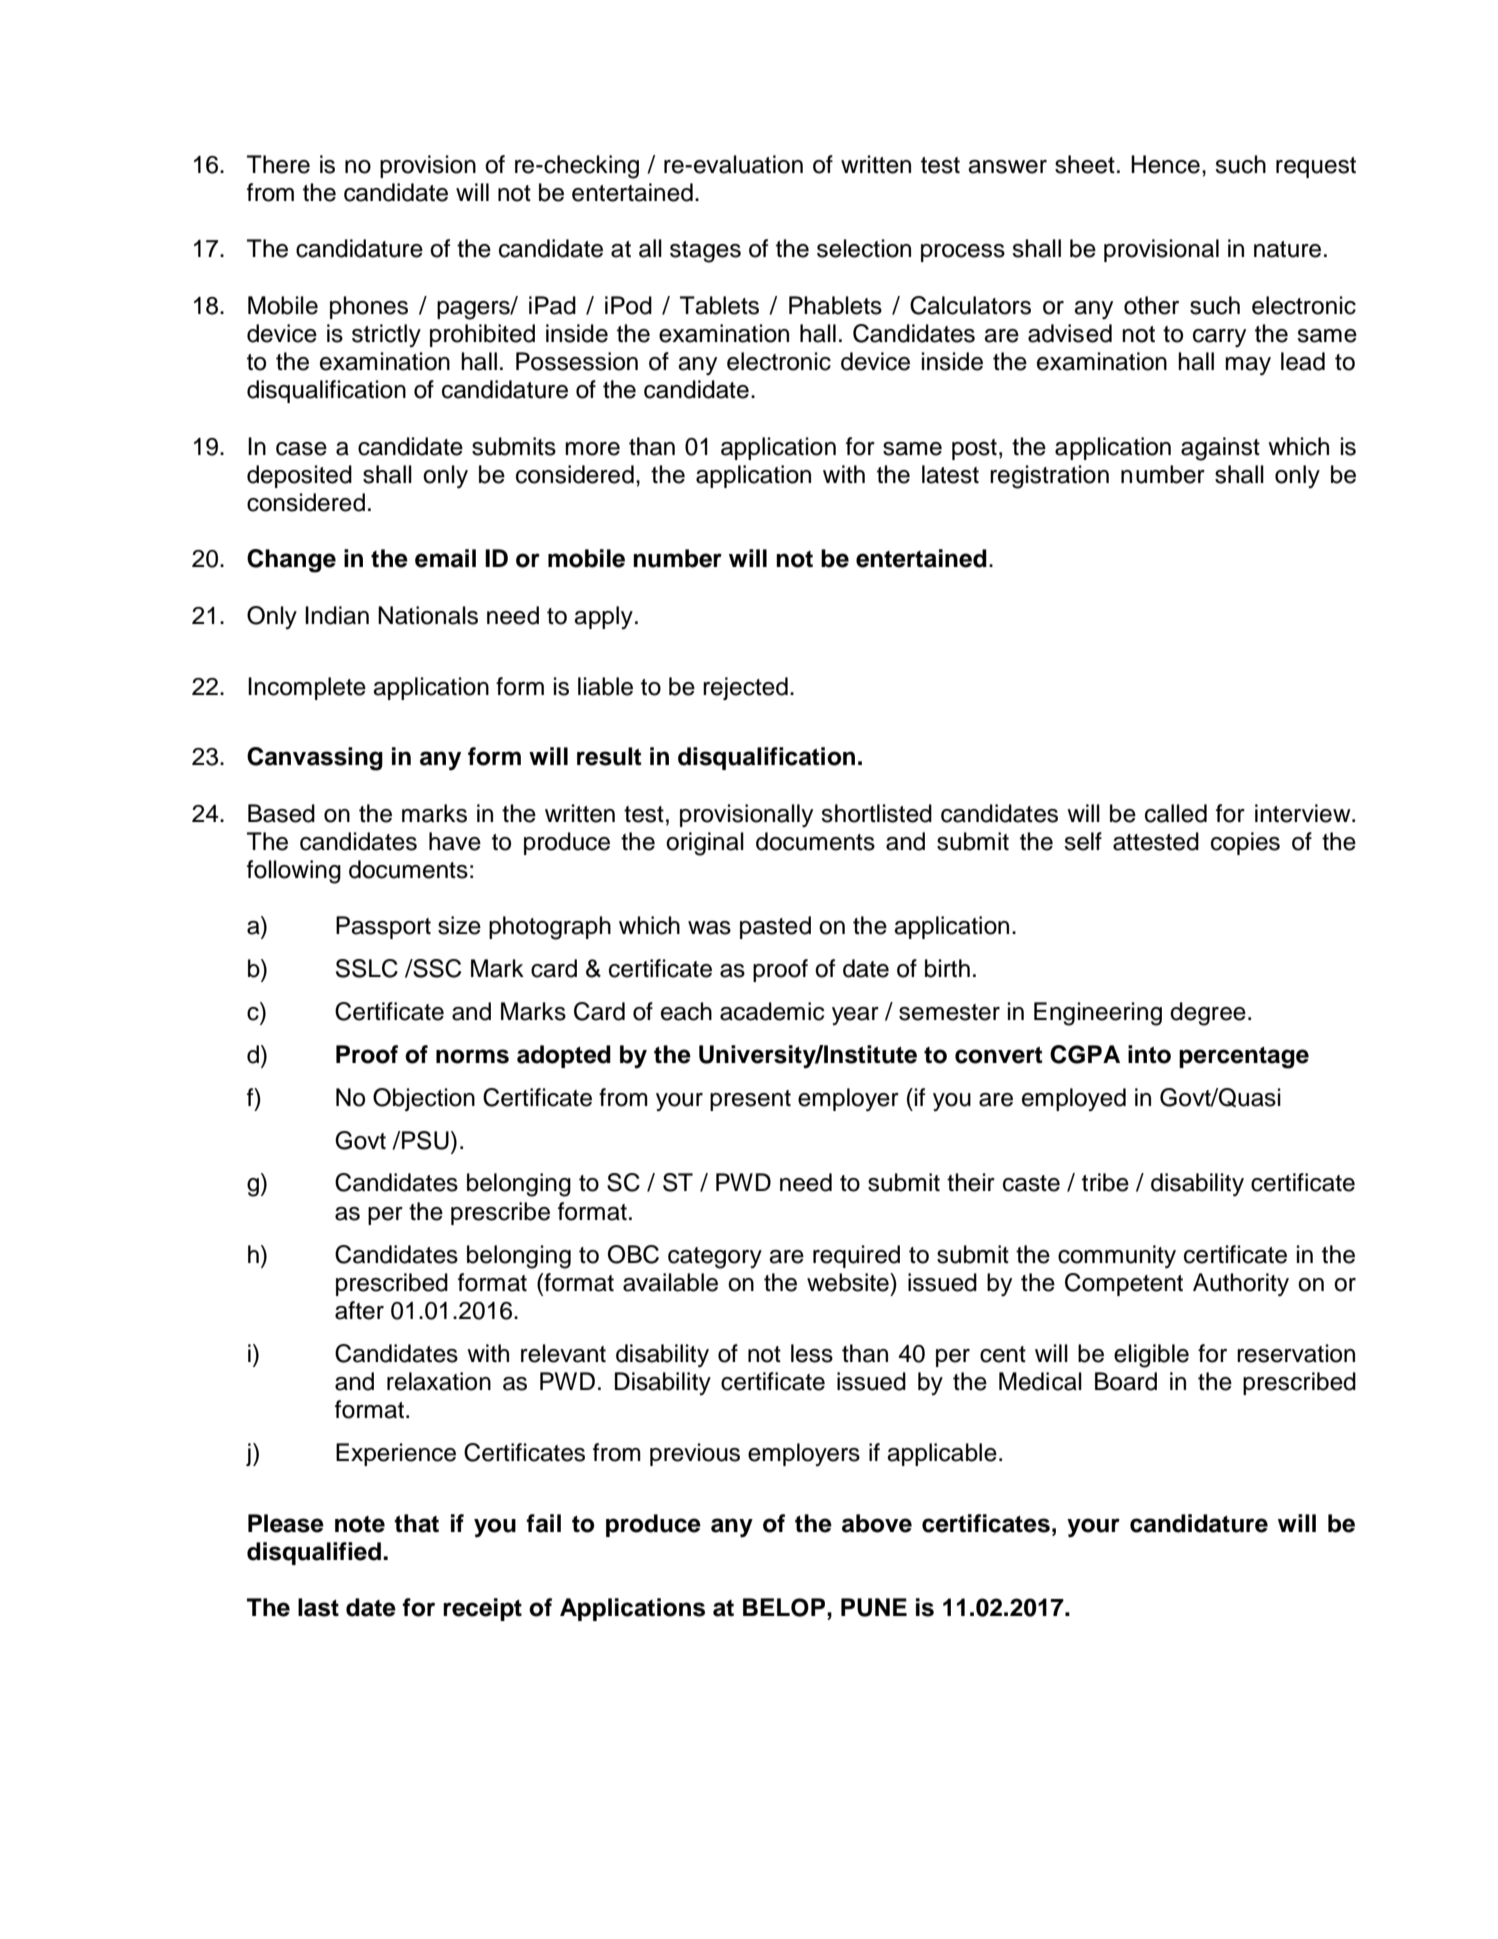 The height and width of the screenshot is (1939, 1498). Describe the element at coordinates (1176, 813) in the screenshot. I see `called` at that location.
